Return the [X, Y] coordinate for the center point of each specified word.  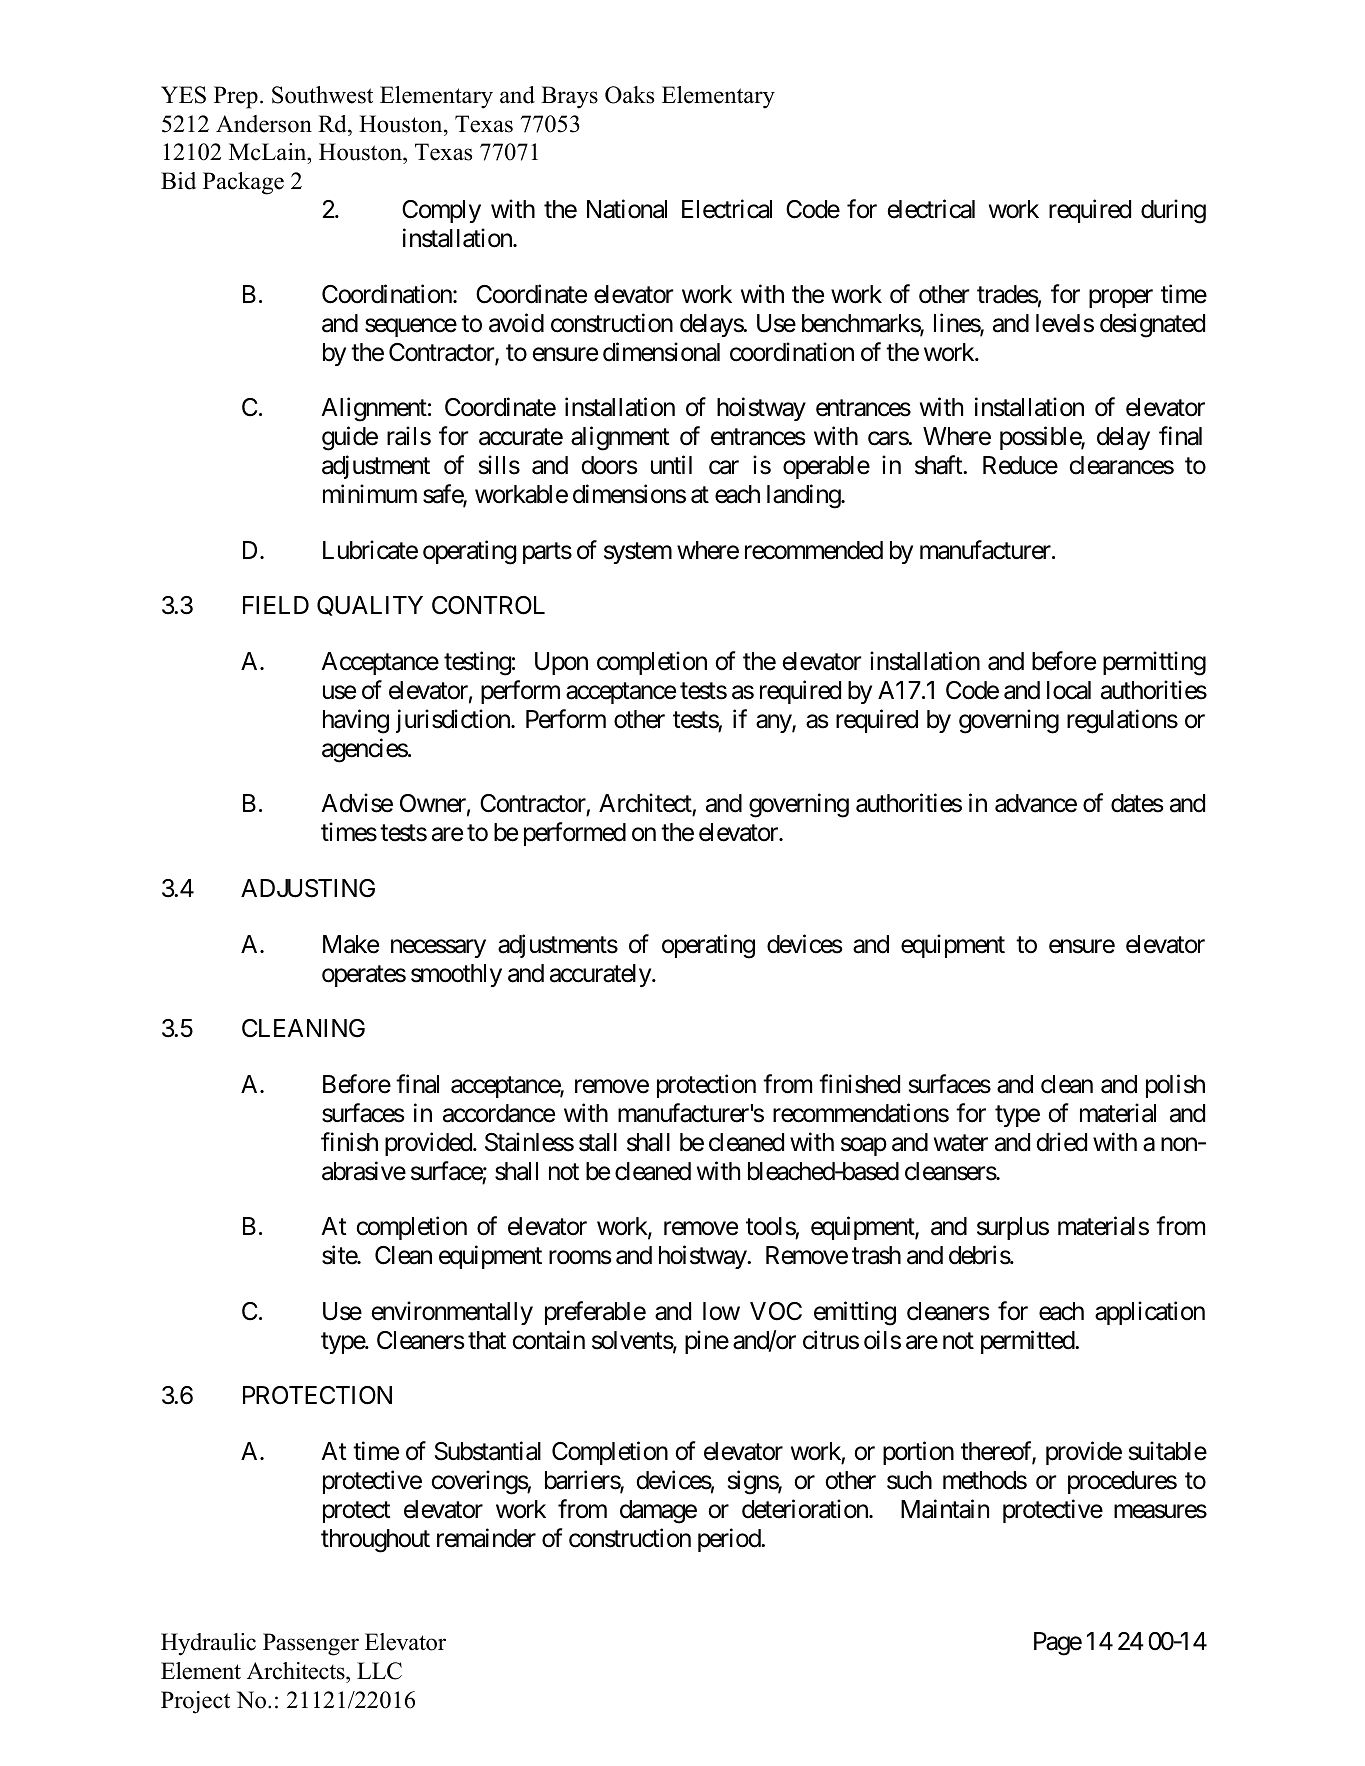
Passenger [311, 1644]
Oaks [629, 95]
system [638, 553]
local [1069, 690]
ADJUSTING [308, 888]
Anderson [264, 124]
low [721, 1311]
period [730, 1540]
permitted [1028, 1342]
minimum [370, 493]
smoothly [456, 975]
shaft [939, 465]
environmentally [452, 1313]
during [1173, 212]
